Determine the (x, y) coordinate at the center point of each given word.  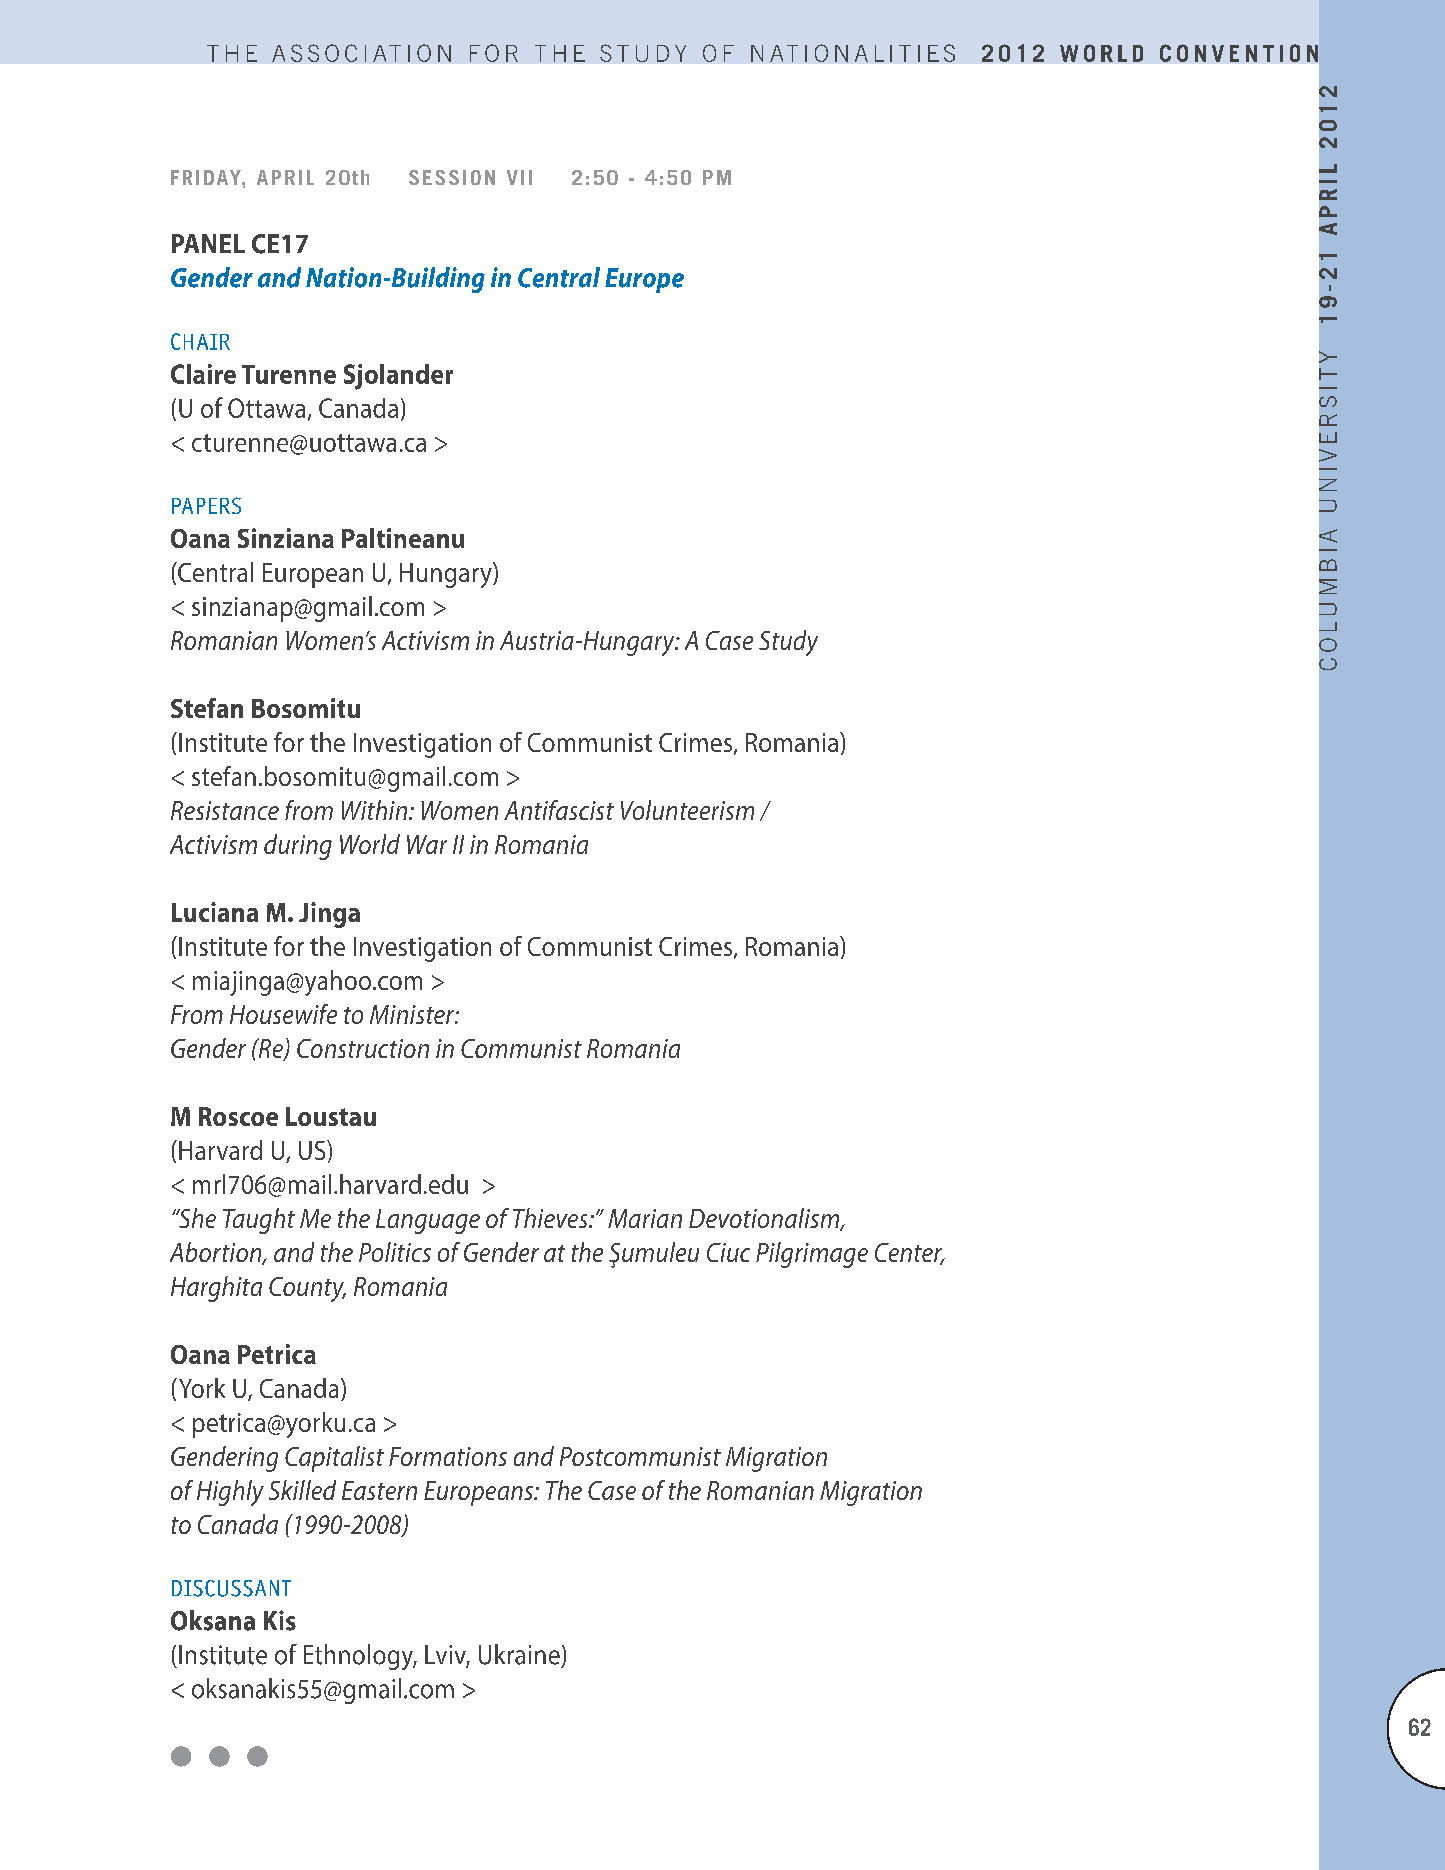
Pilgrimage (812, 1255)
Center (910, 1254)
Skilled (302, 1490)
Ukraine (519, 1654)
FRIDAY (207, 177)
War (427, 844)
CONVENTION (1239, 53)
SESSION (452, 177)
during (298, 847)
